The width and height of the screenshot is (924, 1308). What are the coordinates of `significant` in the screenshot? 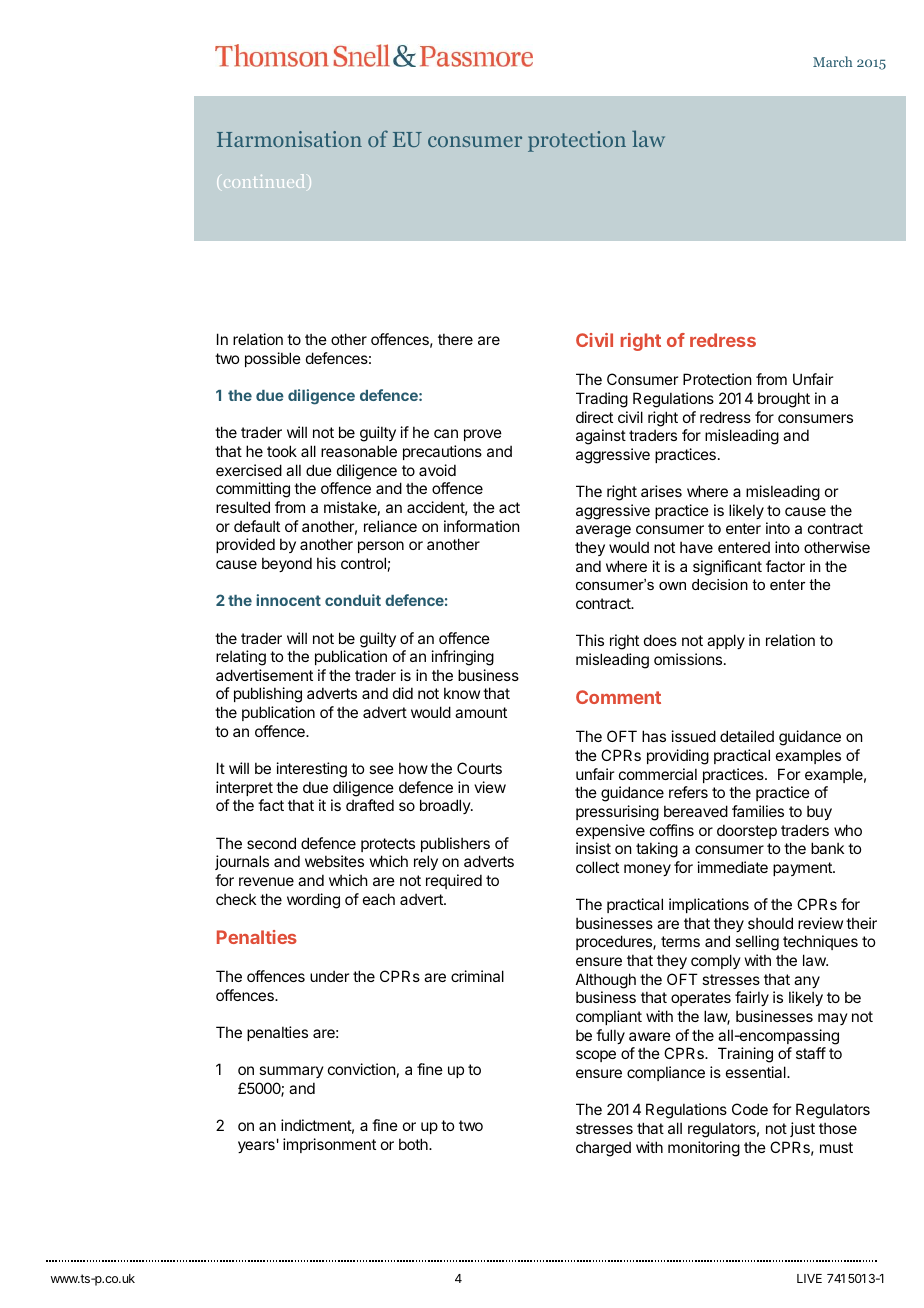 It's located at (727, 568).
